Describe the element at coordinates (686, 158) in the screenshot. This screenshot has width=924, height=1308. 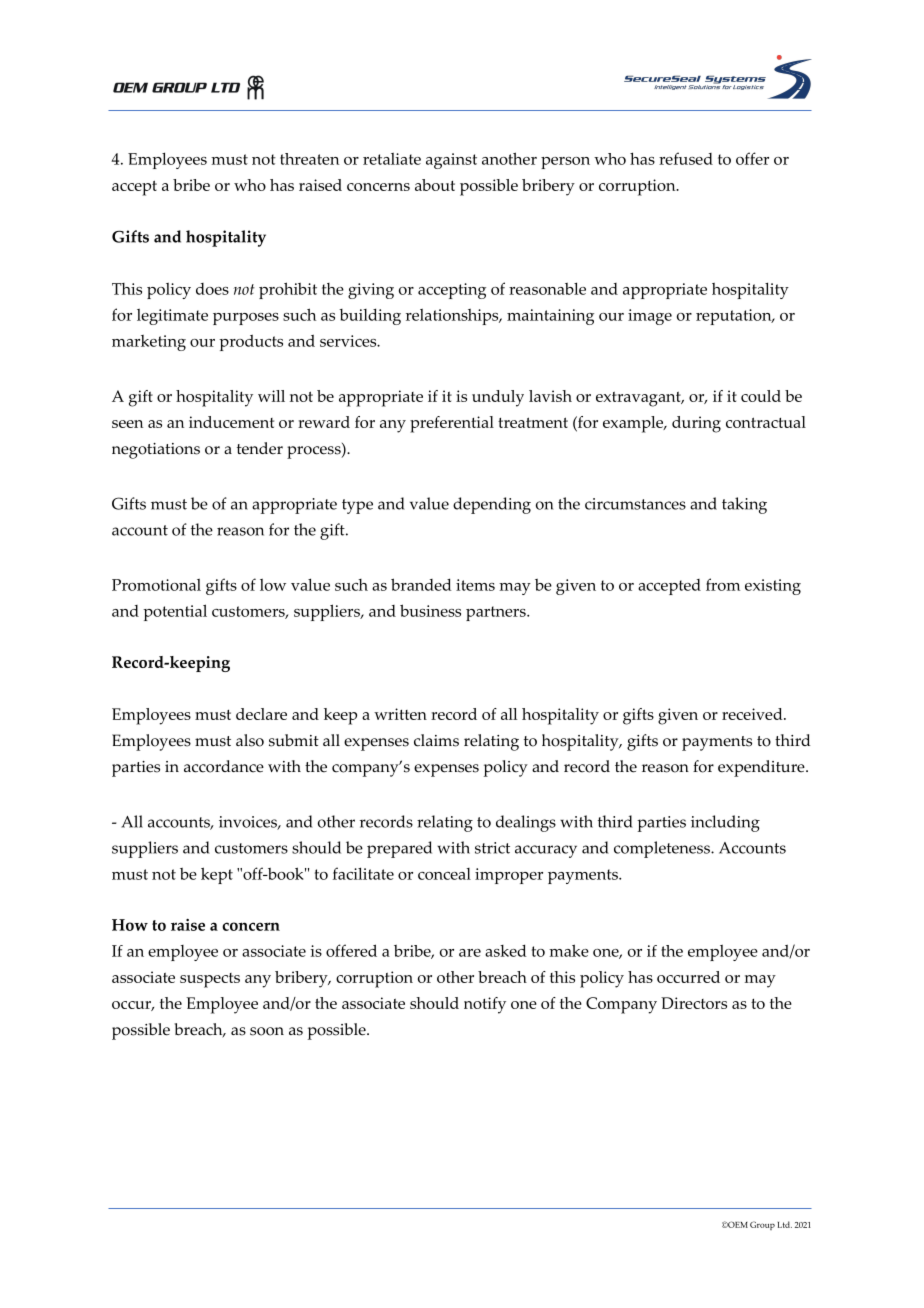
I see `refused` at that location.
